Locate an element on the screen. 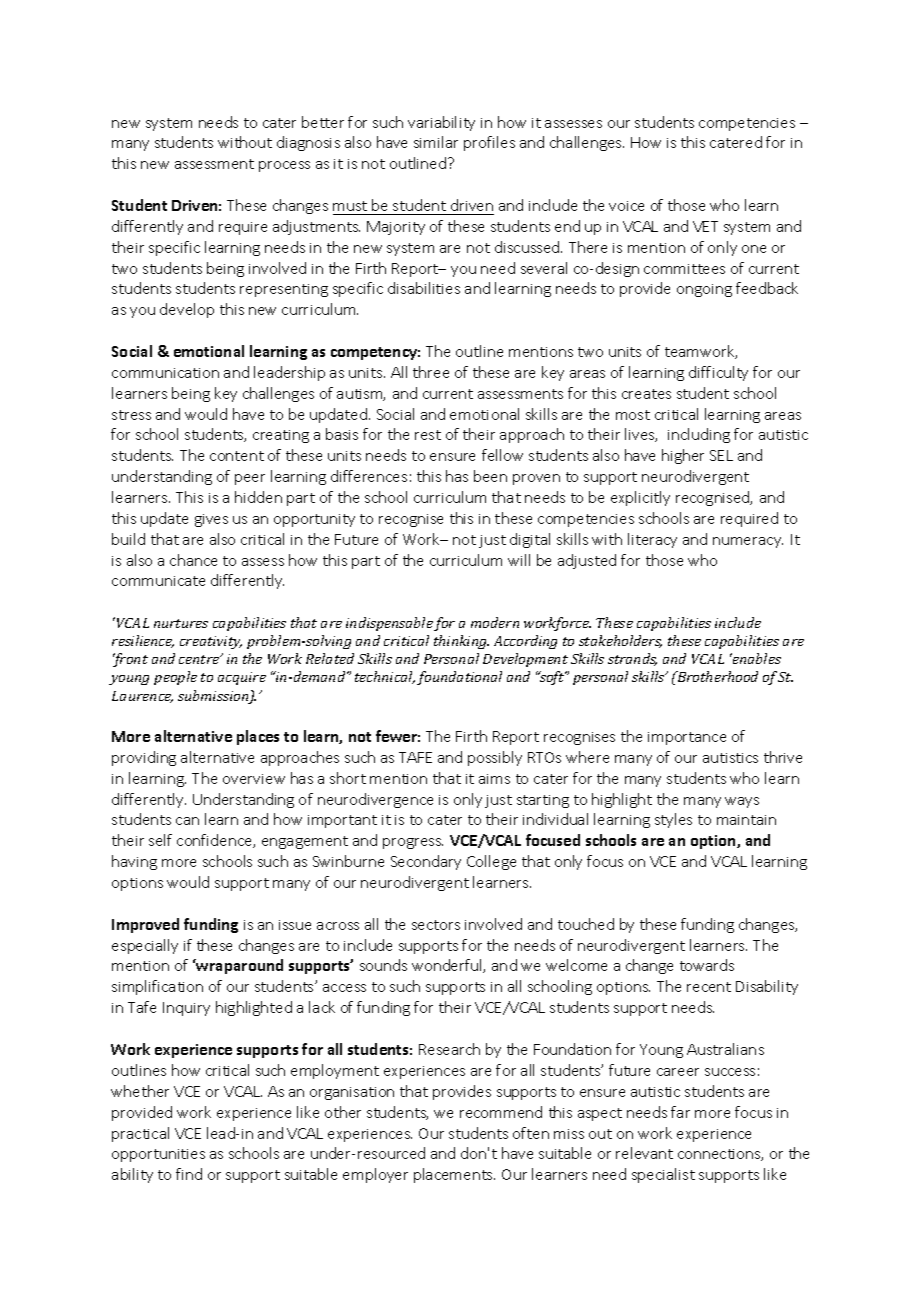 The image size is (924, 1308). far is located at coordinates (680, 1112).
